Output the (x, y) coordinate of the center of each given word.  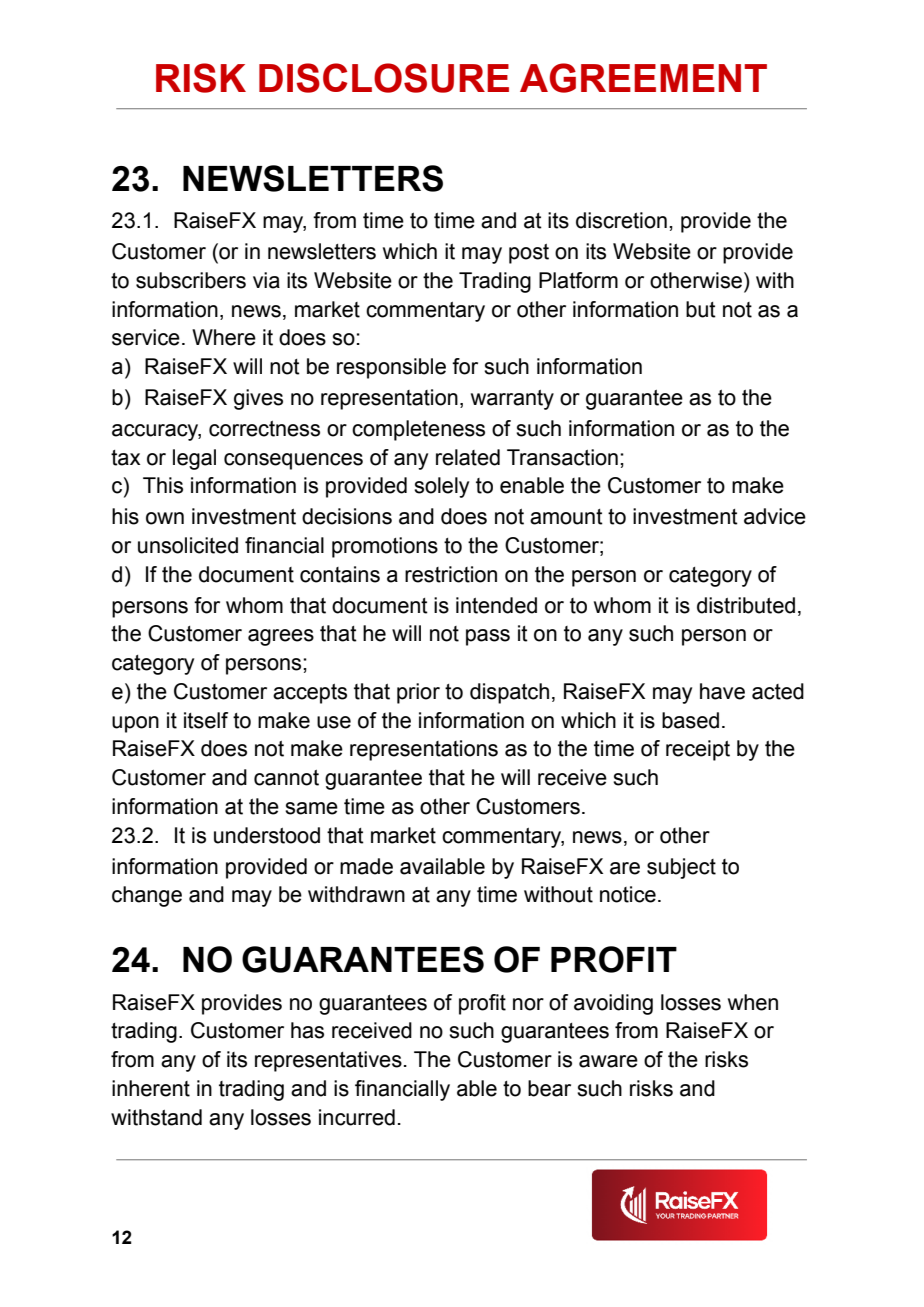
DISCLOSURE (384, 78)
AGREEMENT (643, 78)
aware (608, 1061)
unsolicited (188, 545)
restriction (451, 574)
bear (549, 1088)
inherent (151, 1088)
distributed (746, 605)
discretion (621, 220)
